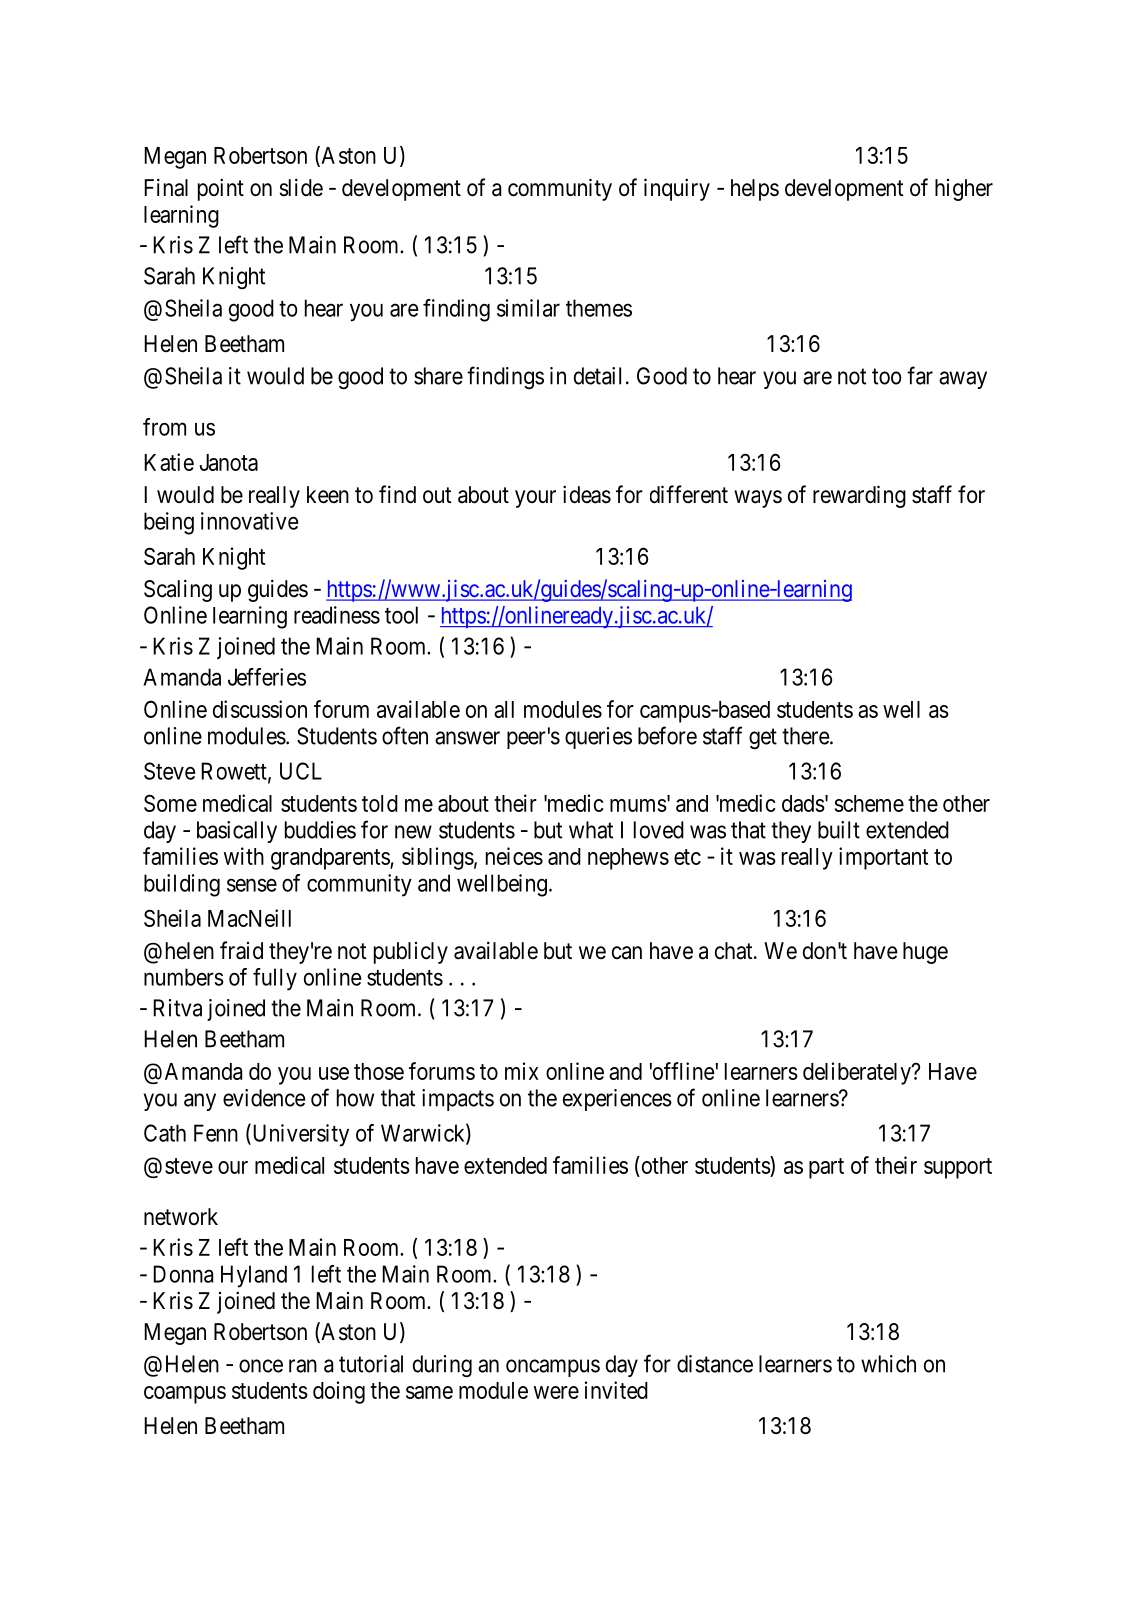  I want to click on part, so click(826, 1168).
